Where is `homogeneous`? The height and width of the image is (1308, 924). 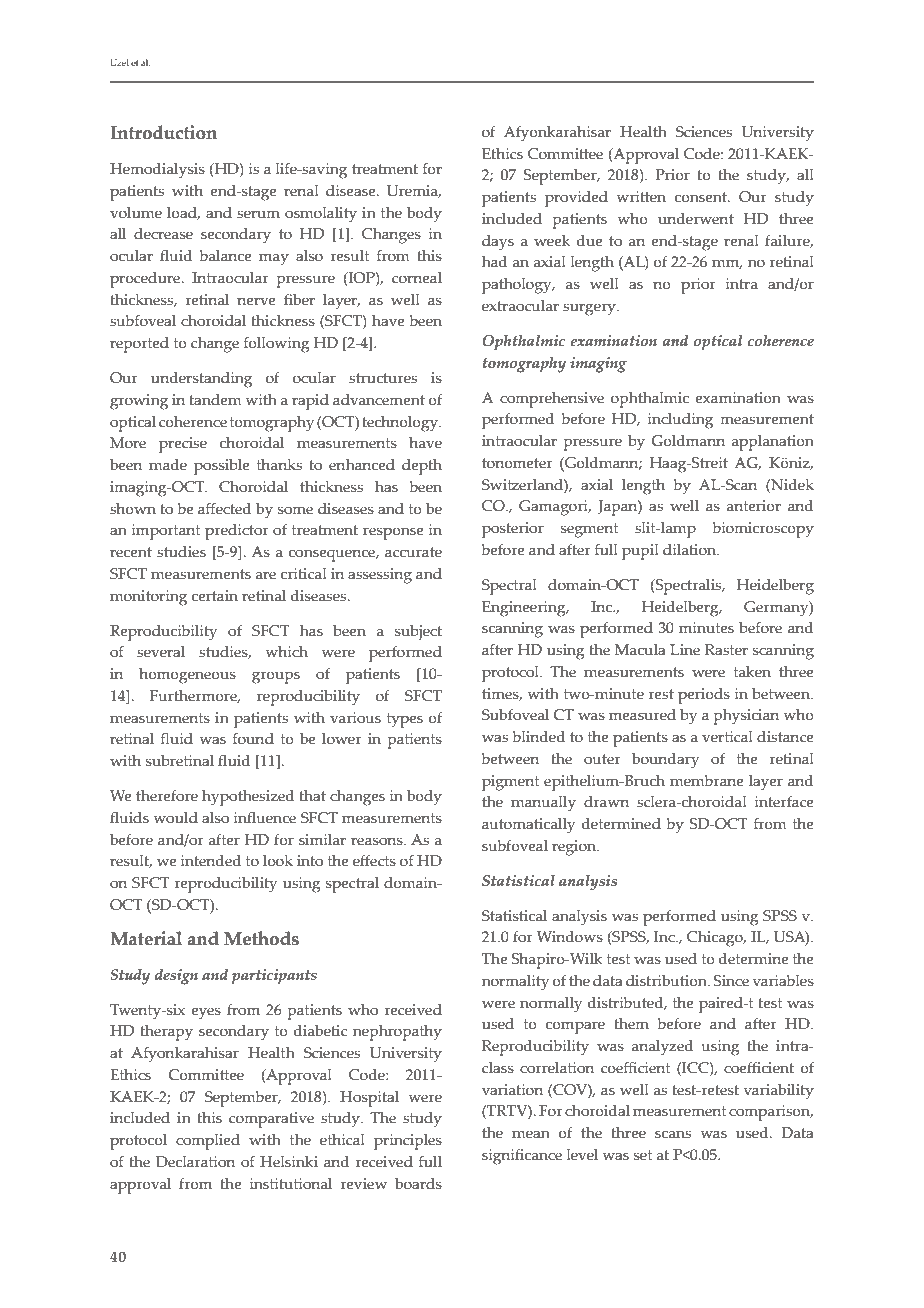 homogeneous is located at coordinates (187, 676).
